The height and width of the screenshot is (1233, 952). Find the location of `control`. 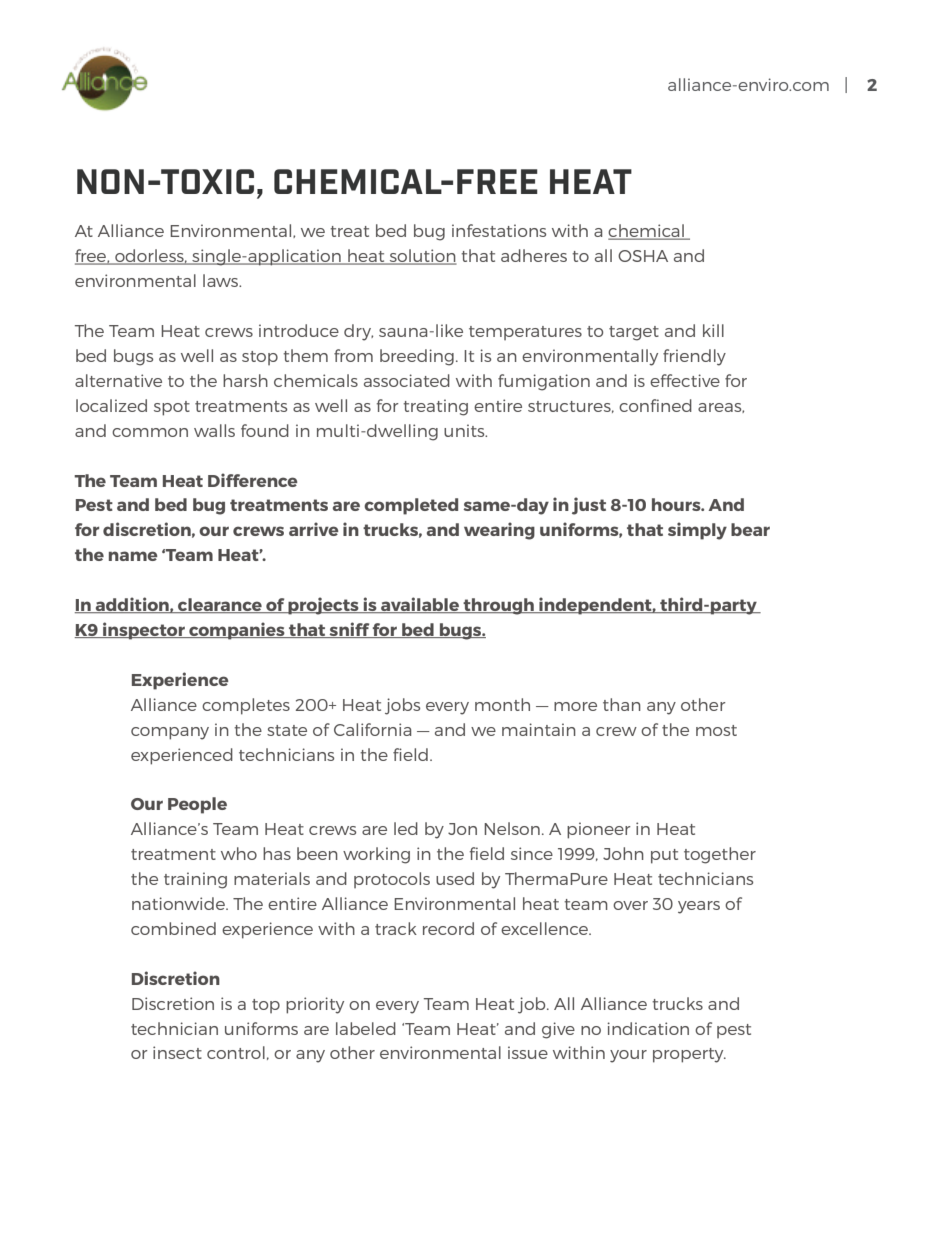

control is located at coordinates (236, 1052).
